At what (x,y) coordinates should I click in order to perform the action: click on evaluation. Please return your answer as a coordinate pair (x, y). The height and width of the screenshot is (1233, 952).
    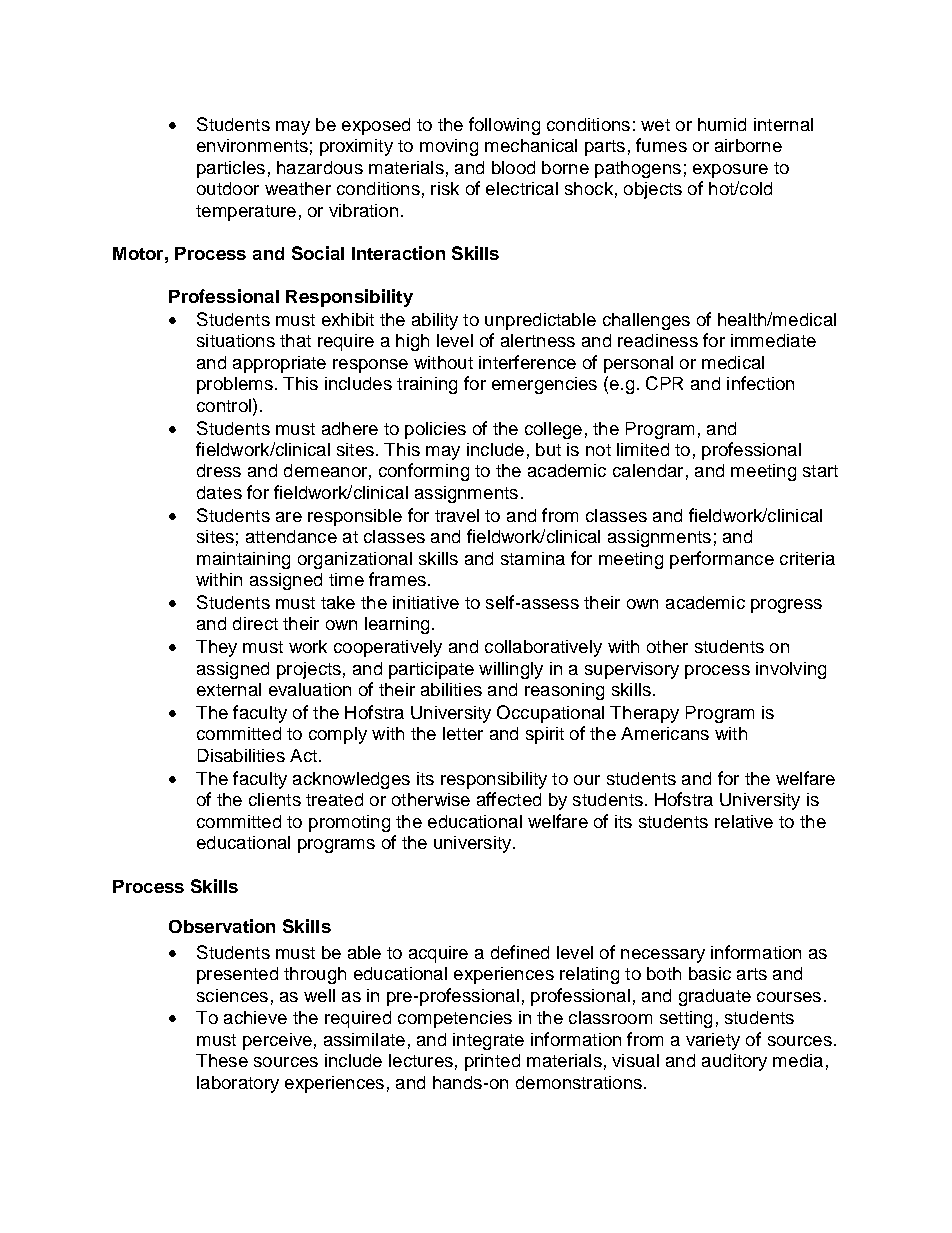
    Looking at the image, I should click on (310, 689).
